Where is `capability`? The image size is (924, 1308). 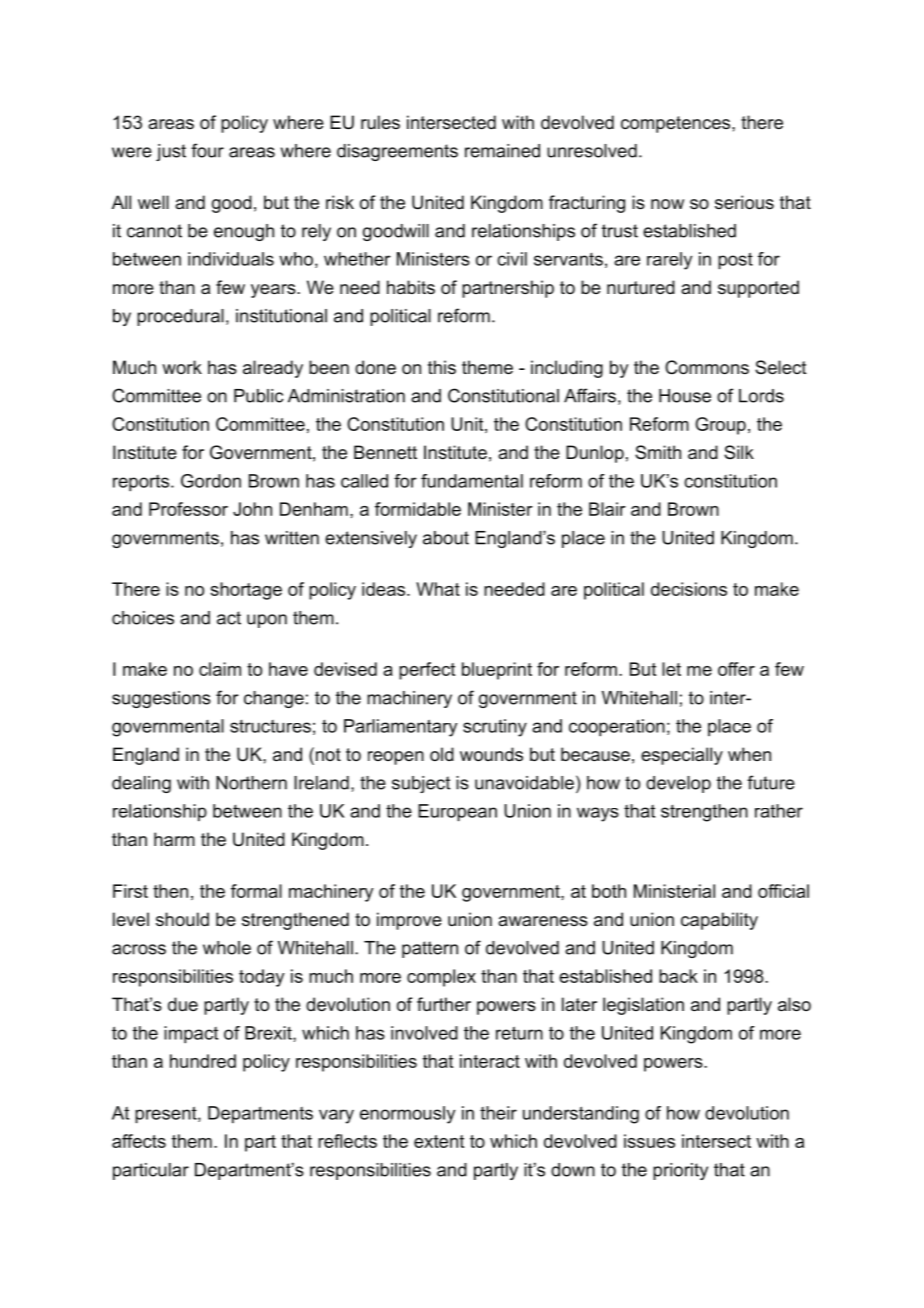 capability is located at coordinates (719, 921).
